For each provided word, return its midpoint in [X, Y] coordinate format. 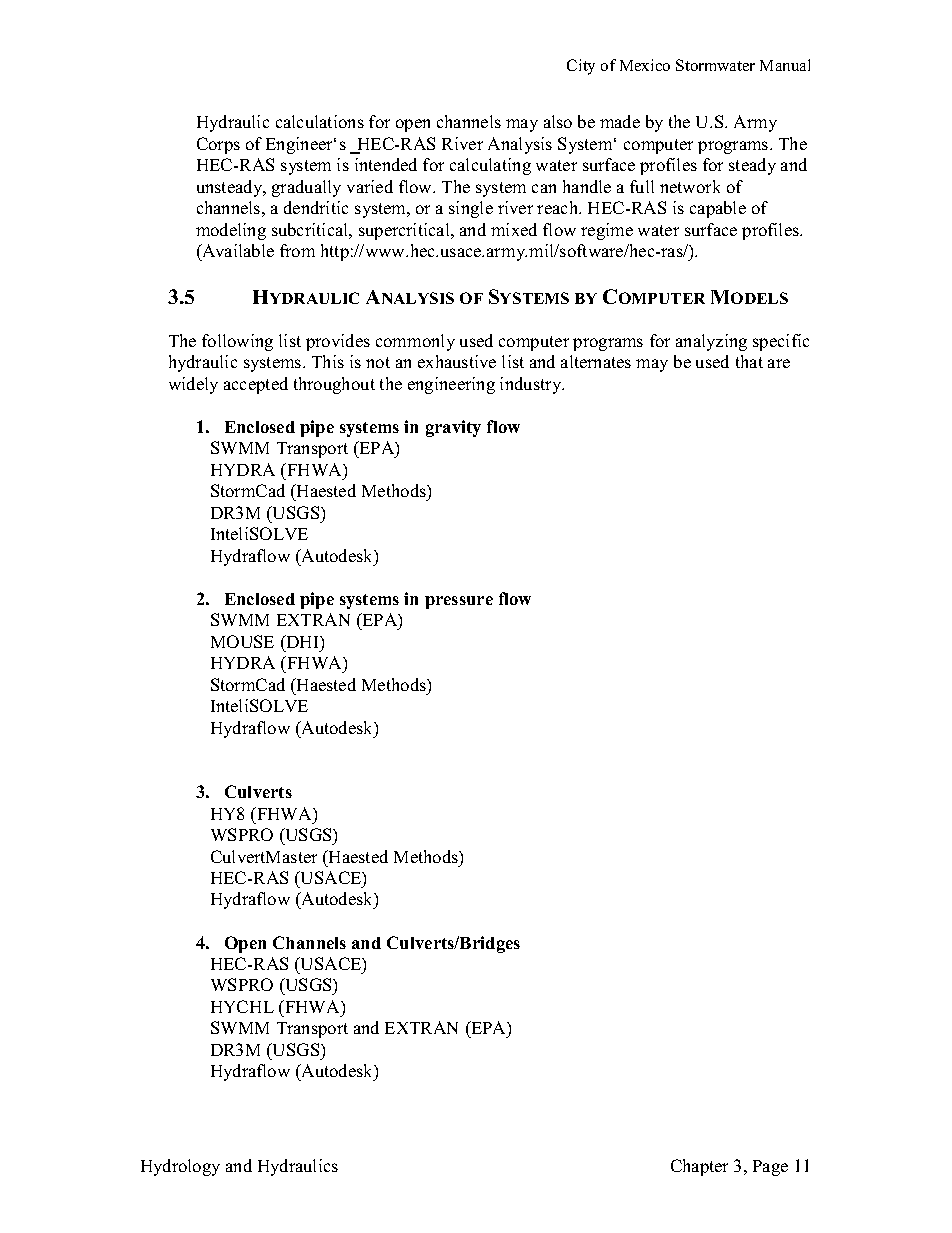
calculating [490, 166]
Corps [218, 145]
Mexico [645, 65]
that [749, 361]
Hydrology [180, 1167]
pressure [459, 602]
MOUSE [242, 641]
